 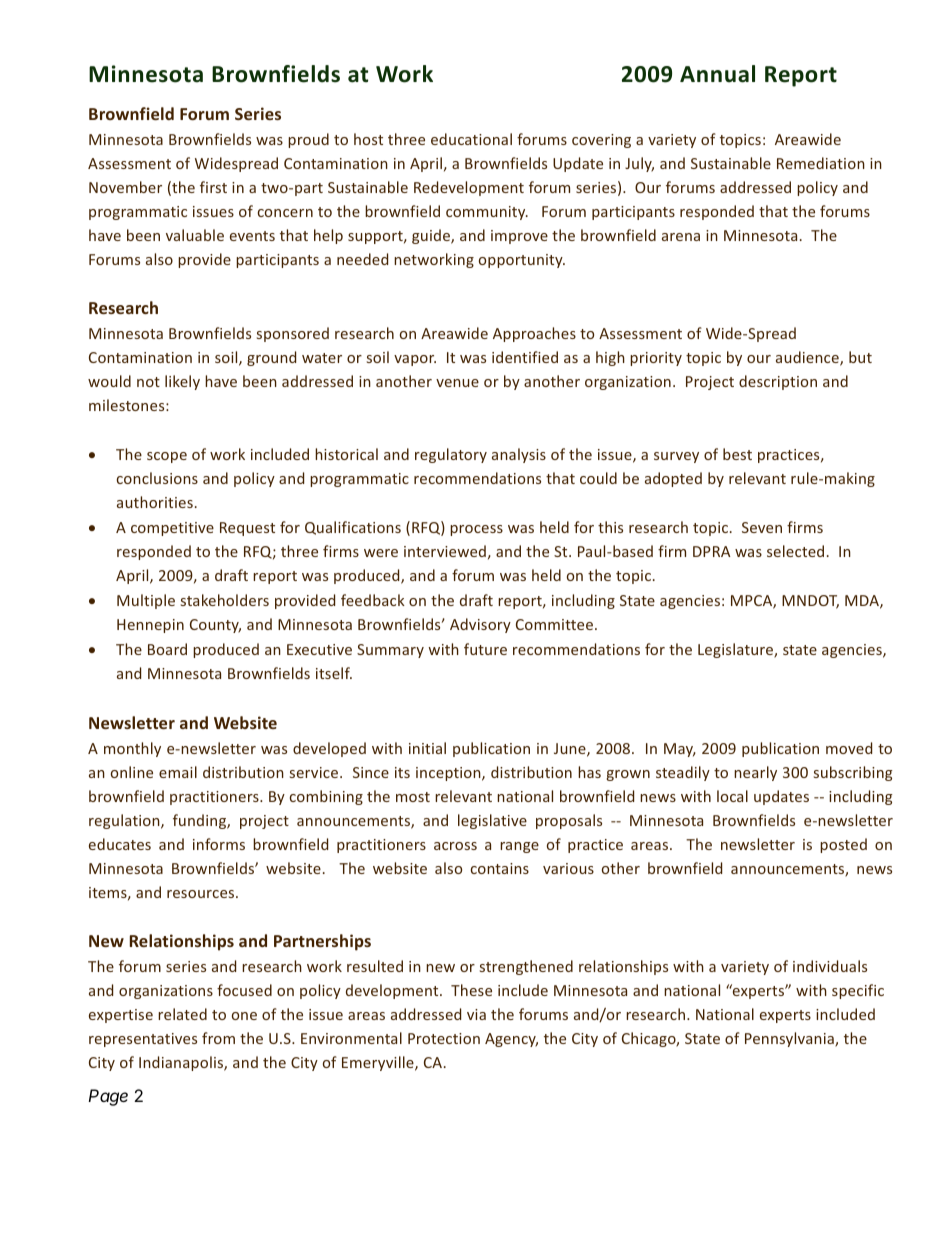 I want to click on scope, so click(x=167, y=457).
